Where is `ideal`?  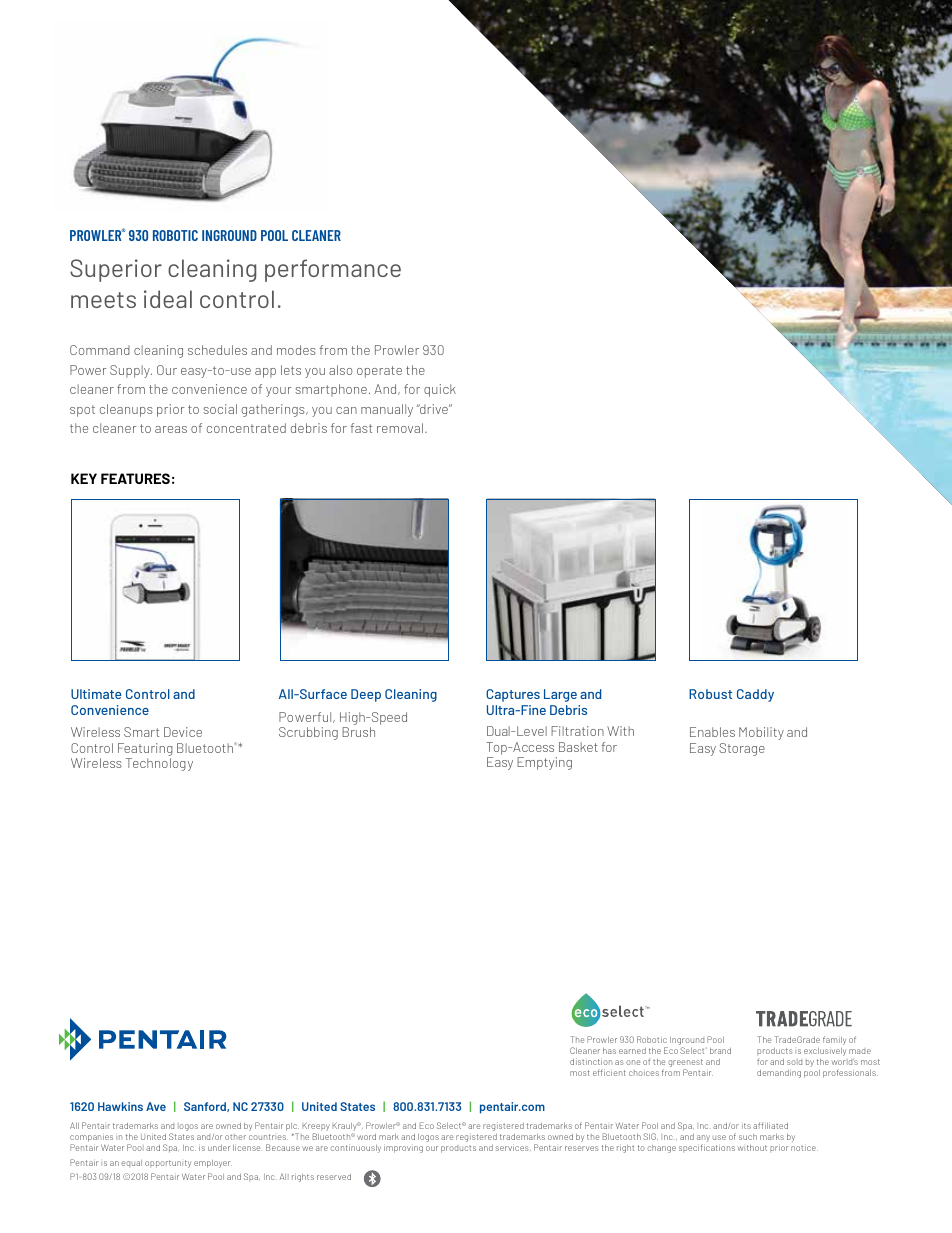
ideal is located at coordinates (168, 299).
